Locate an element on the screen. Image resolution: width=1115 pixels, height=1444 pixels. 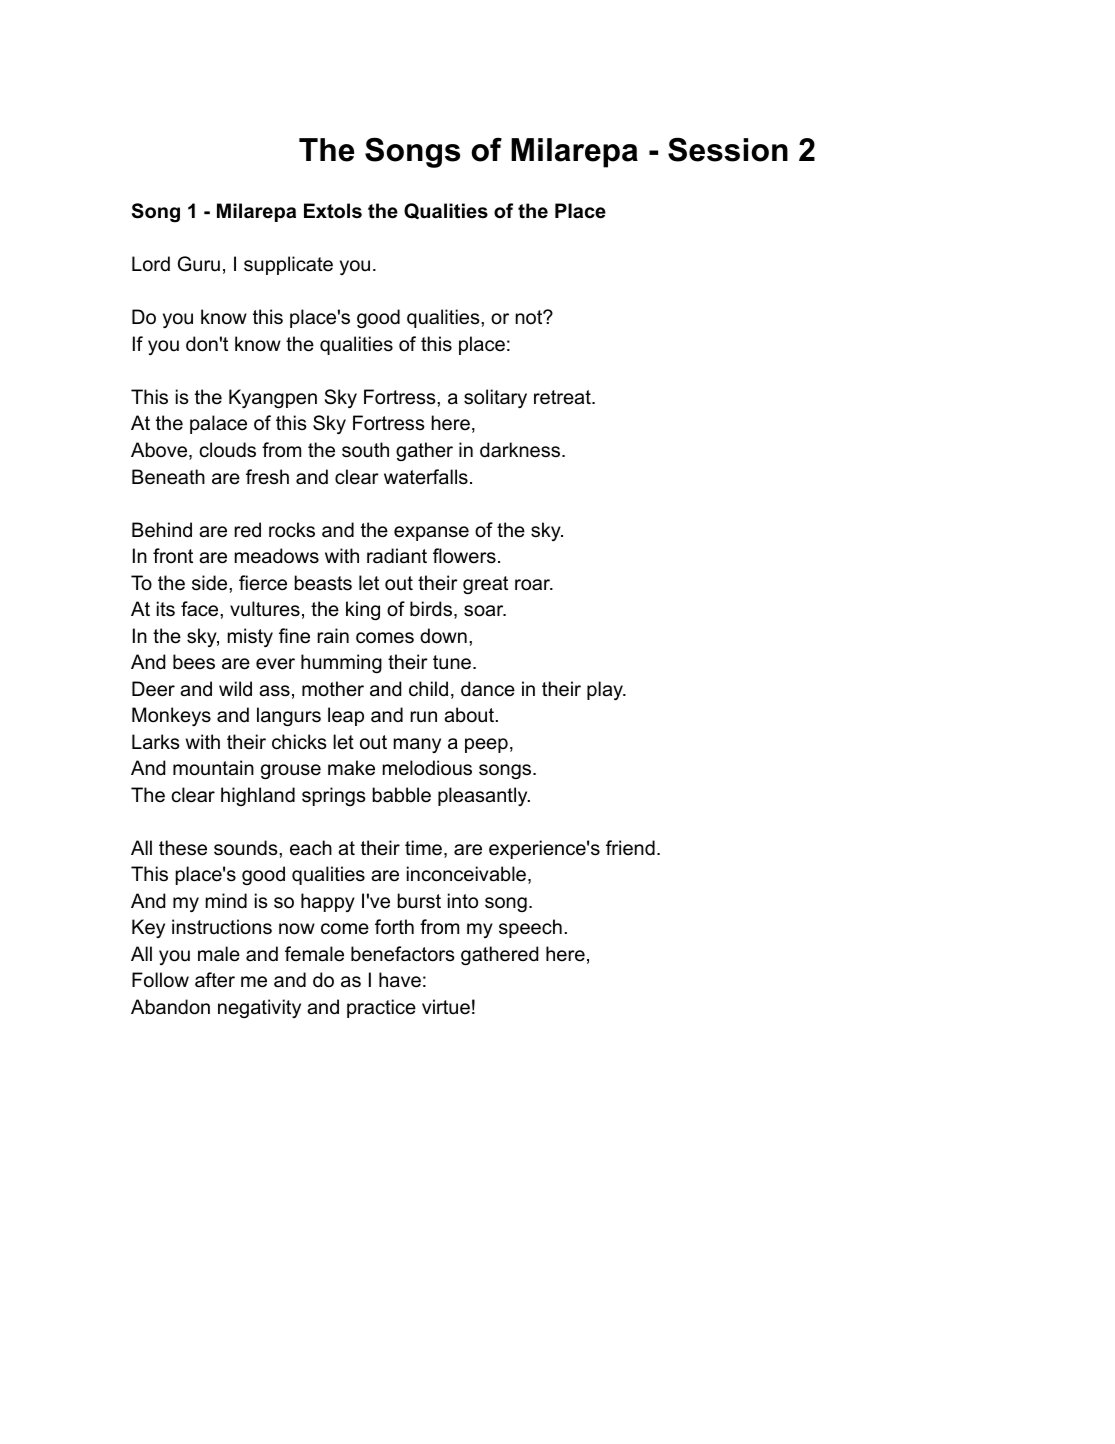
side is located at coordinates (211, 583).
